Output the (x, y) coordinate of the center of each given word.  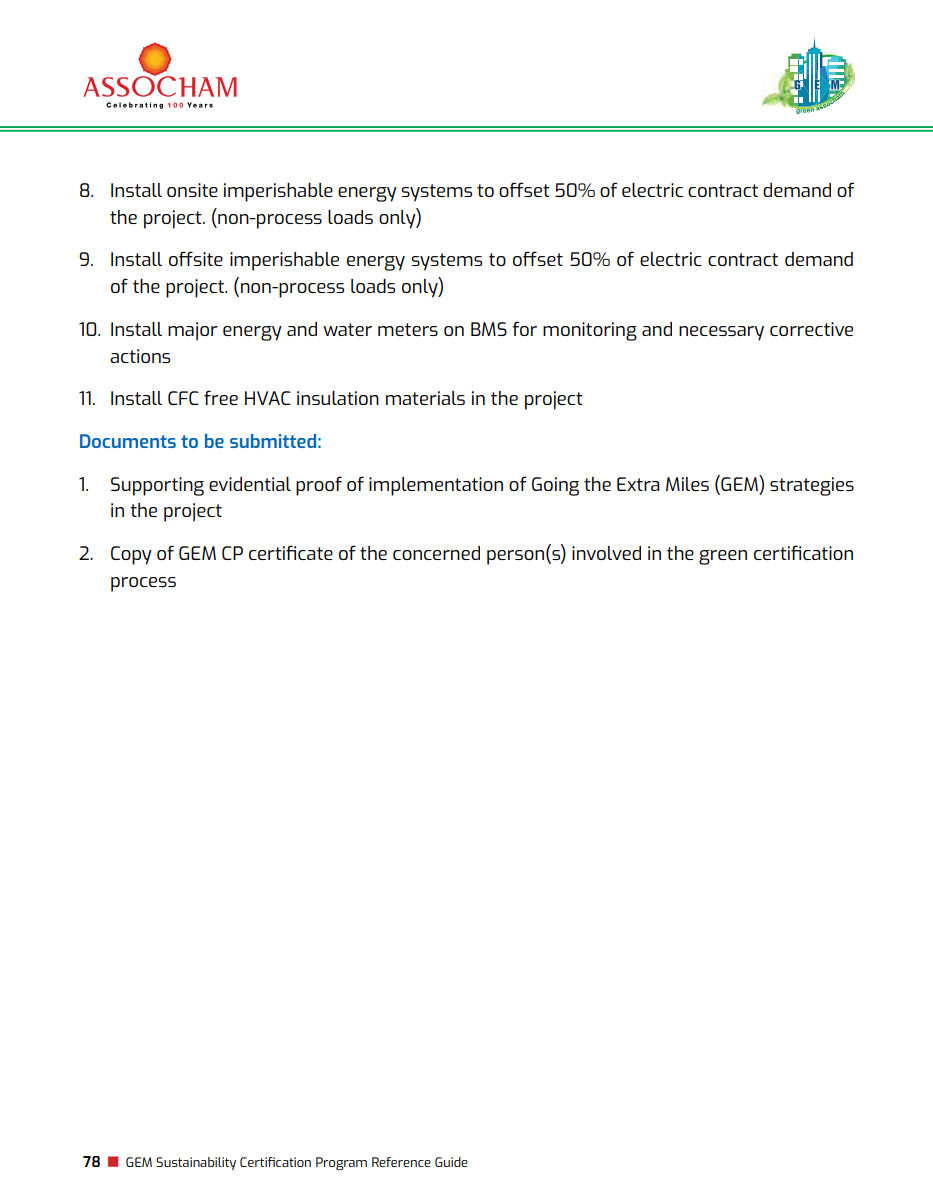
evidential (250, 484)
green (723, 557)
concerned (436, 553)
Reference (401, 1162)
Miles (687, 484)
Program (341, 1164)
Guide (451, 1162)
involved (606, 553)
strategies (812, 486)
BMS (489, 329)
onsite (192, 190)
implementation (436, 486)
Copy (131, 555)
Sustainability (196, 1163)
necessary (721, 333)
